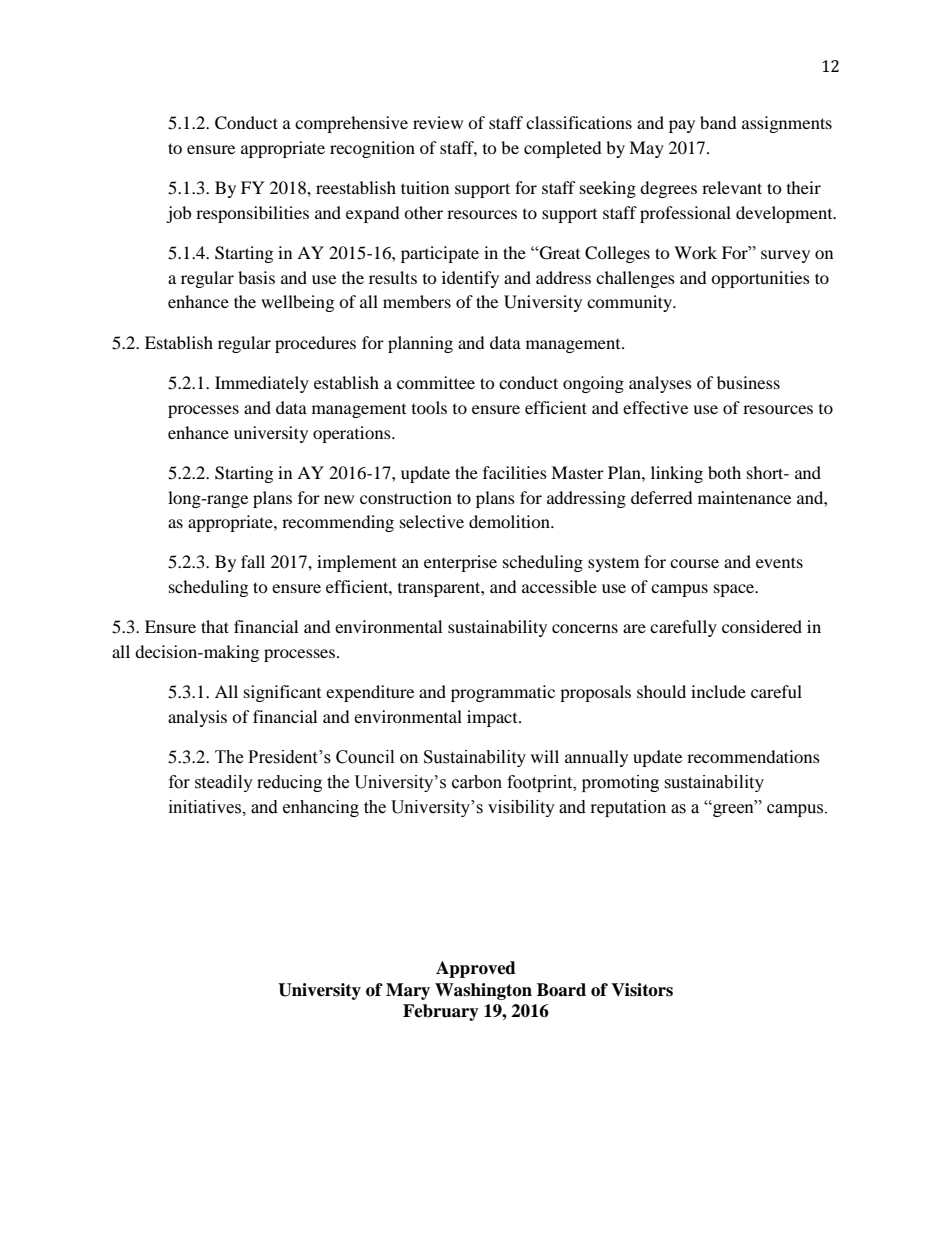  Describe the element at coordinates (483, 991) in the screenshot. I see `Washington` at that location.
